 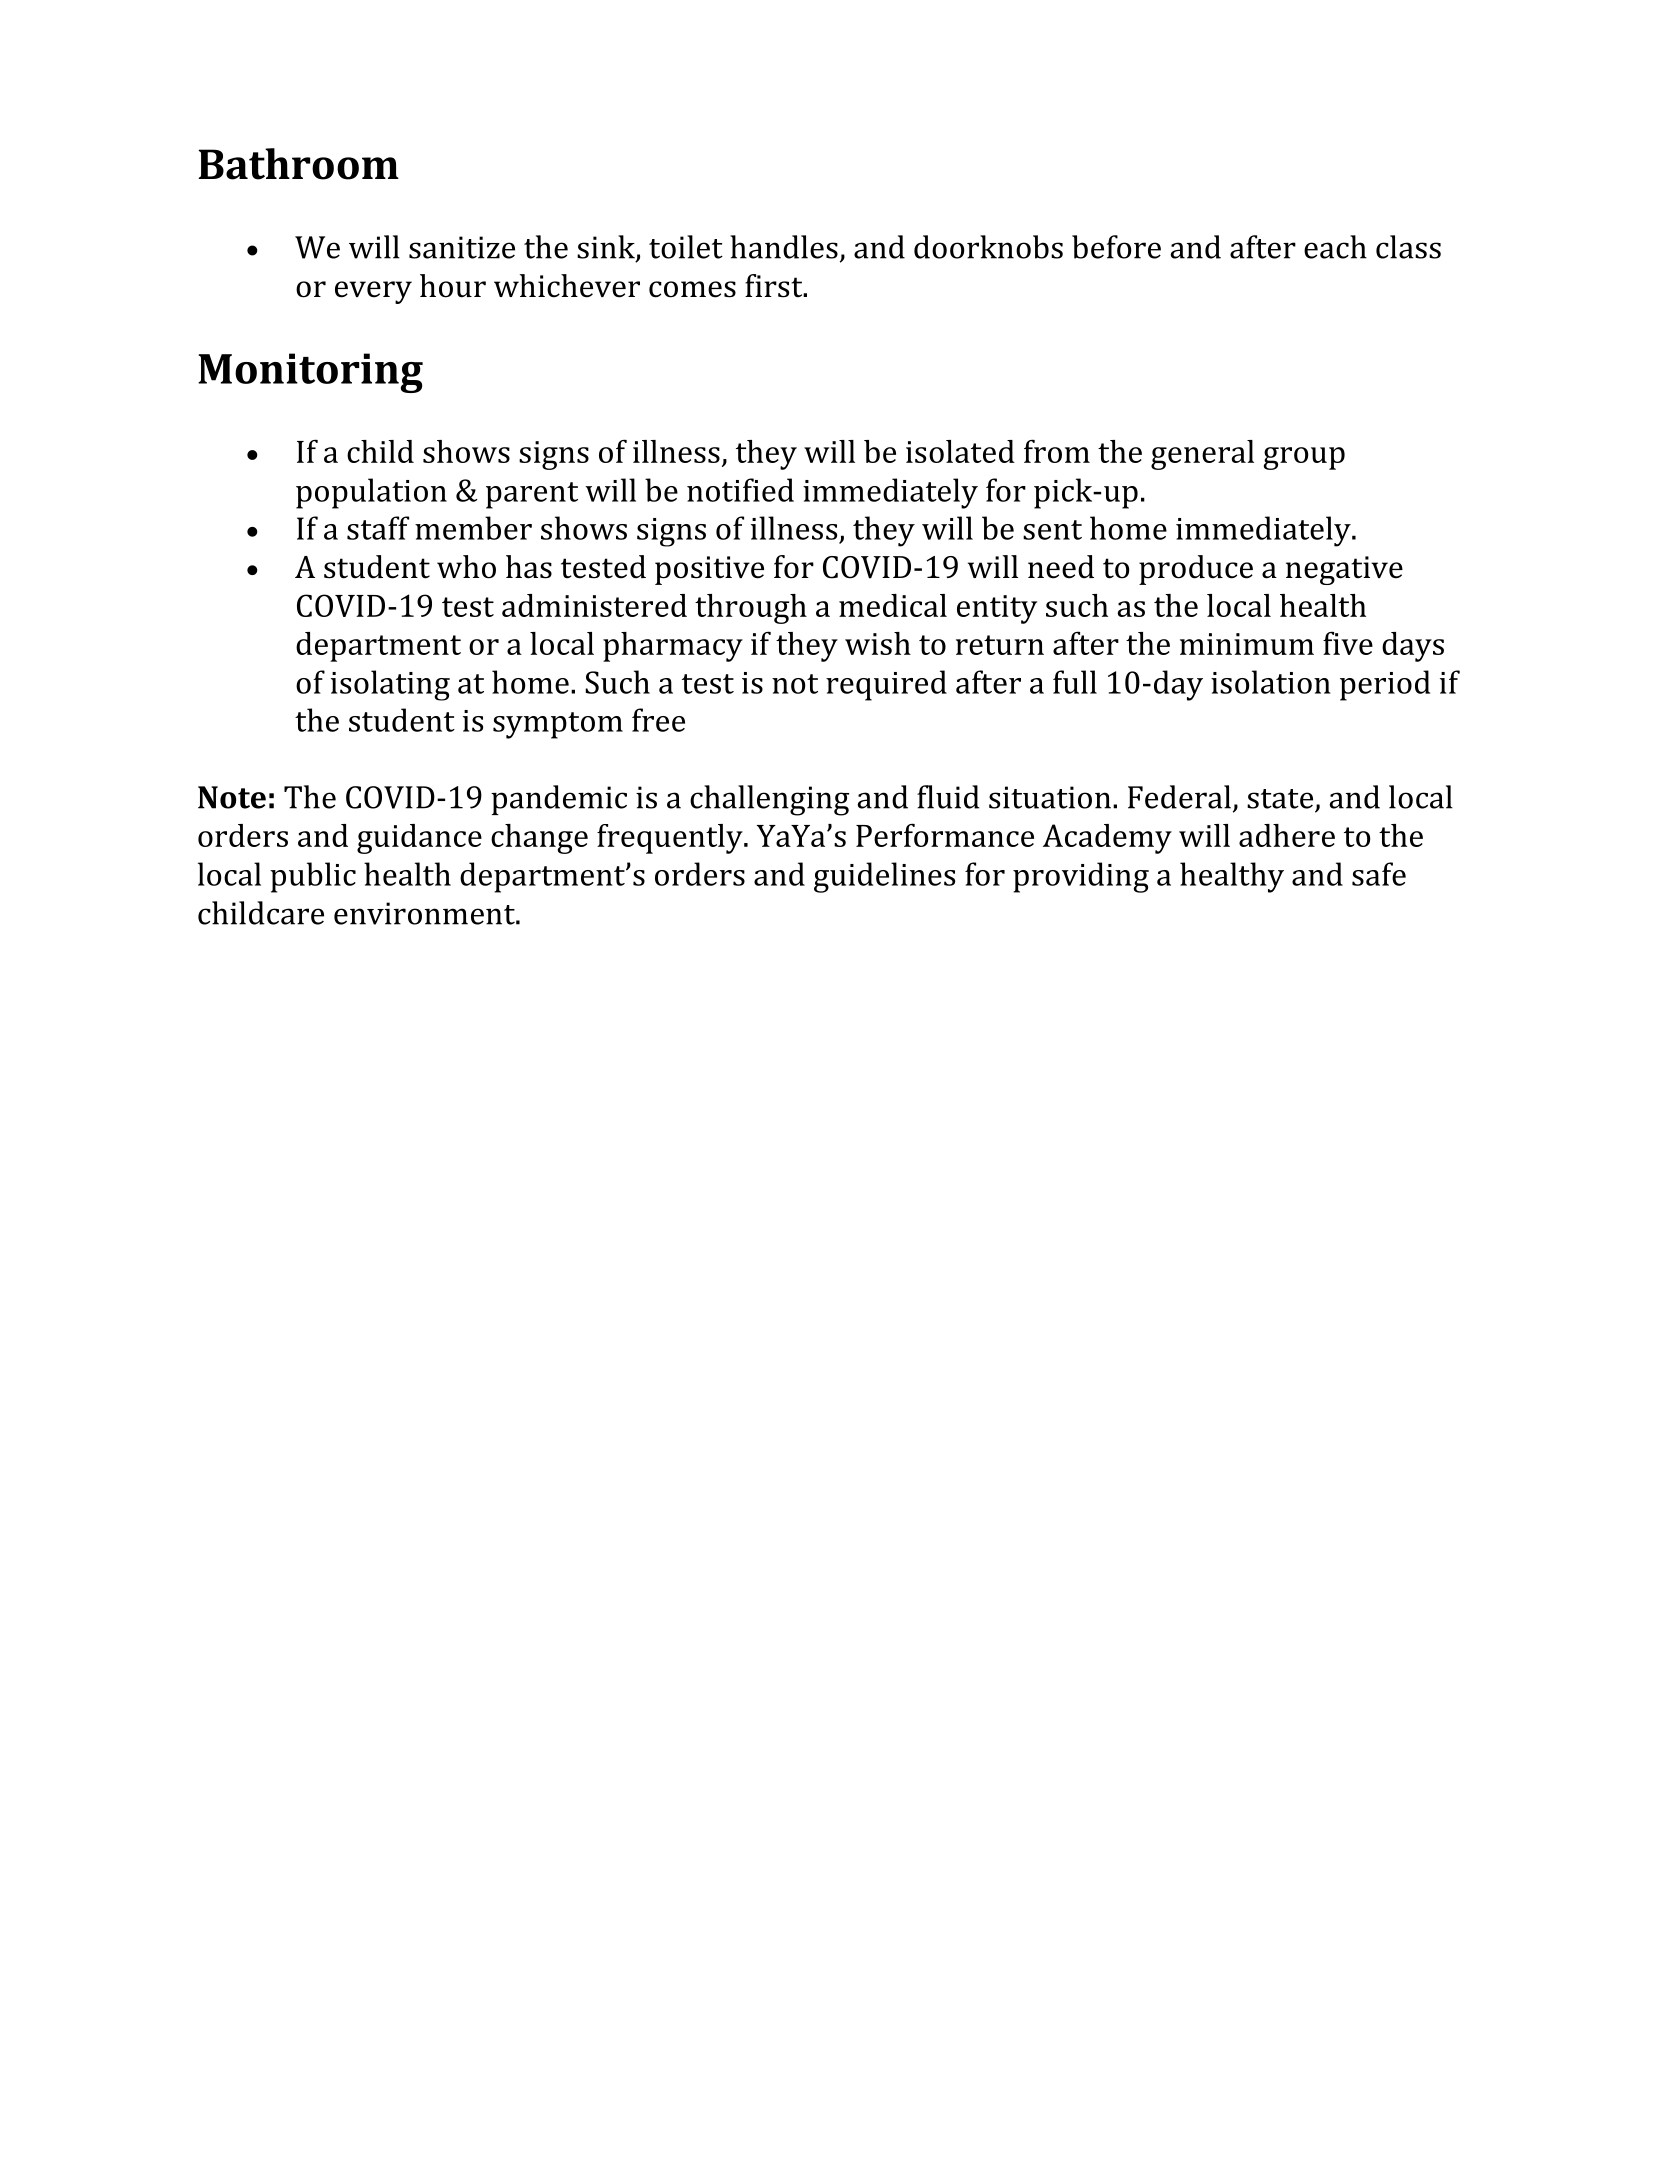 What do you see at coordinates (378, 528) in the screenshot?
I see `staff` at bounding box center [378, 528].
